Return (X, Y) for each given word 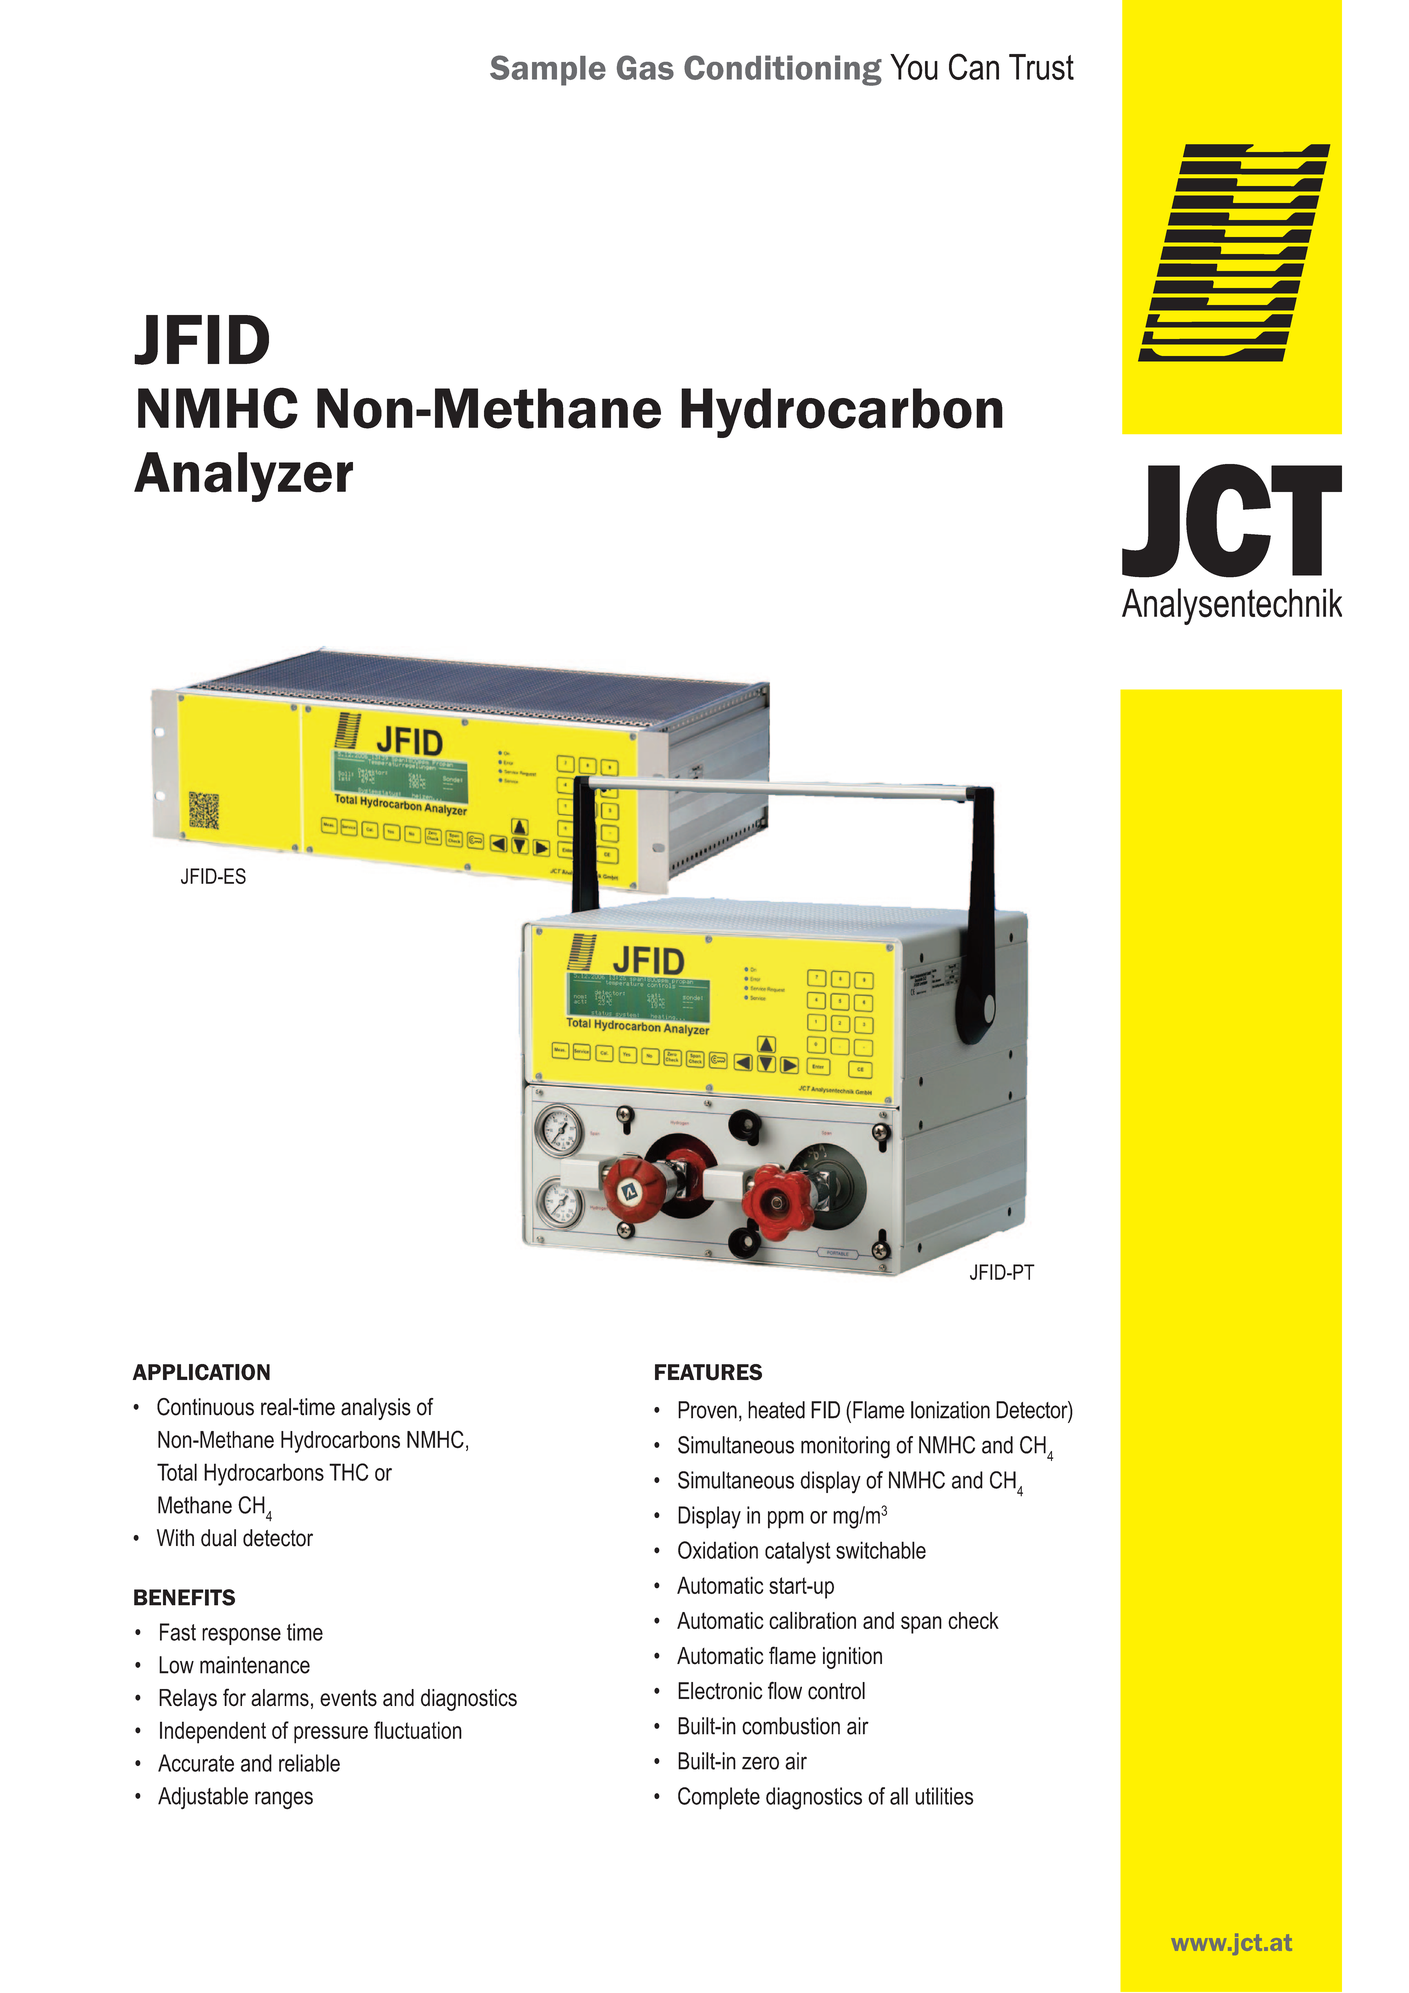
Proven (707, 1410)
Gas (645, 67)
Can (974, 66)
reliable (309, 1763)
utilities (944, 1796)
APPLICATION (201, 1372)
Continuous (205, 1407)
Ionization (950, 1410)
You (914, 67)
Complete (719, 1798)
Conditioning (783, 70)
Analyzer (243, 477)
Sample (548, 70)
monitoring (845, 1447)
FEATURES (708, 1372)
